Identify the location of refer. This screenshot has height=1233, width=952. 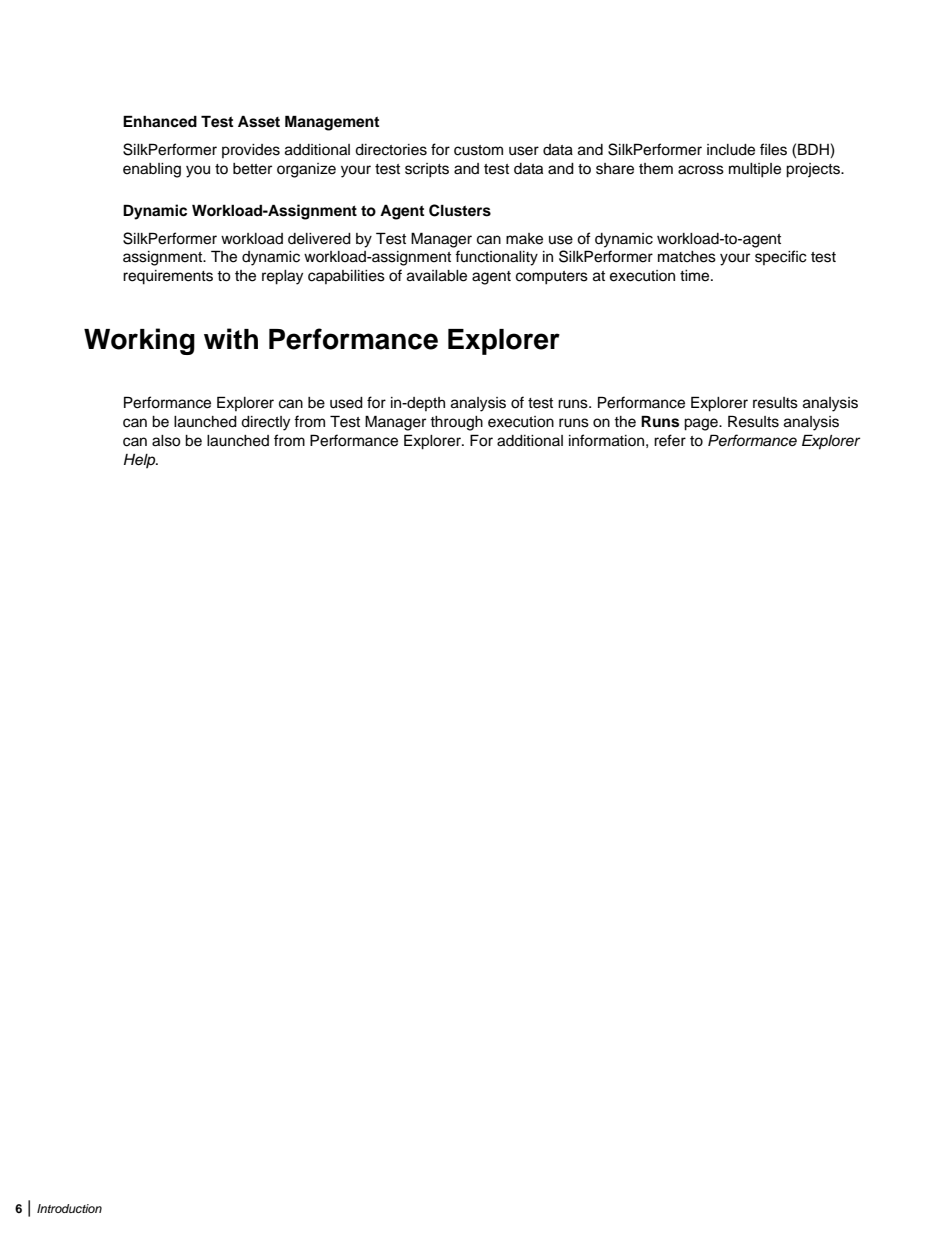
(670, 440).
